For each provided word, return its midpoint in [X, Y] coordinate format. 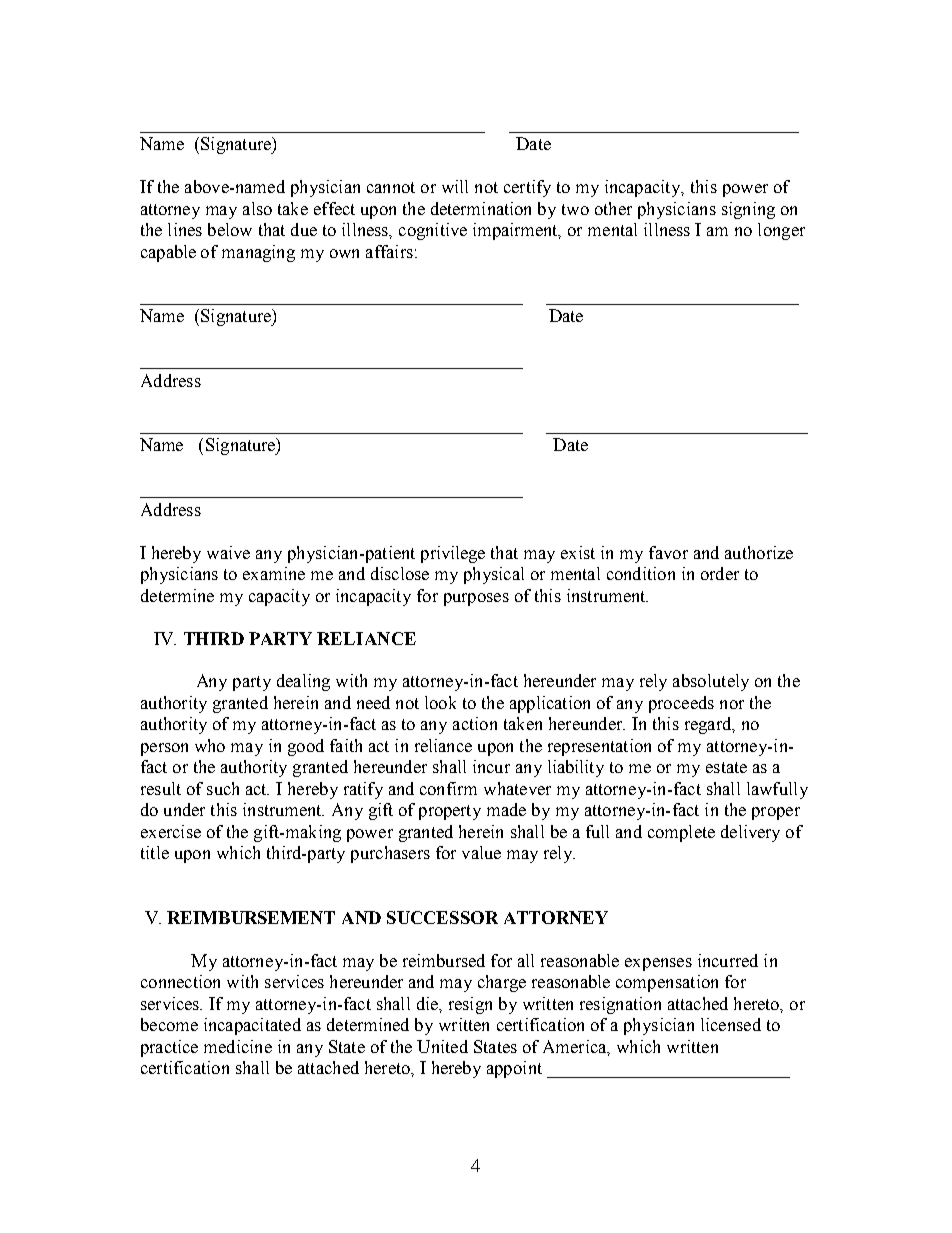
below [230, 229]
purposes [476, 599]
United [442, 1046]
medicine [238, 1046]
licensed [731, 1024]
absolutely [711, 682]
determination [481, 208]
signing [748, 210]
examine [274, 573]
